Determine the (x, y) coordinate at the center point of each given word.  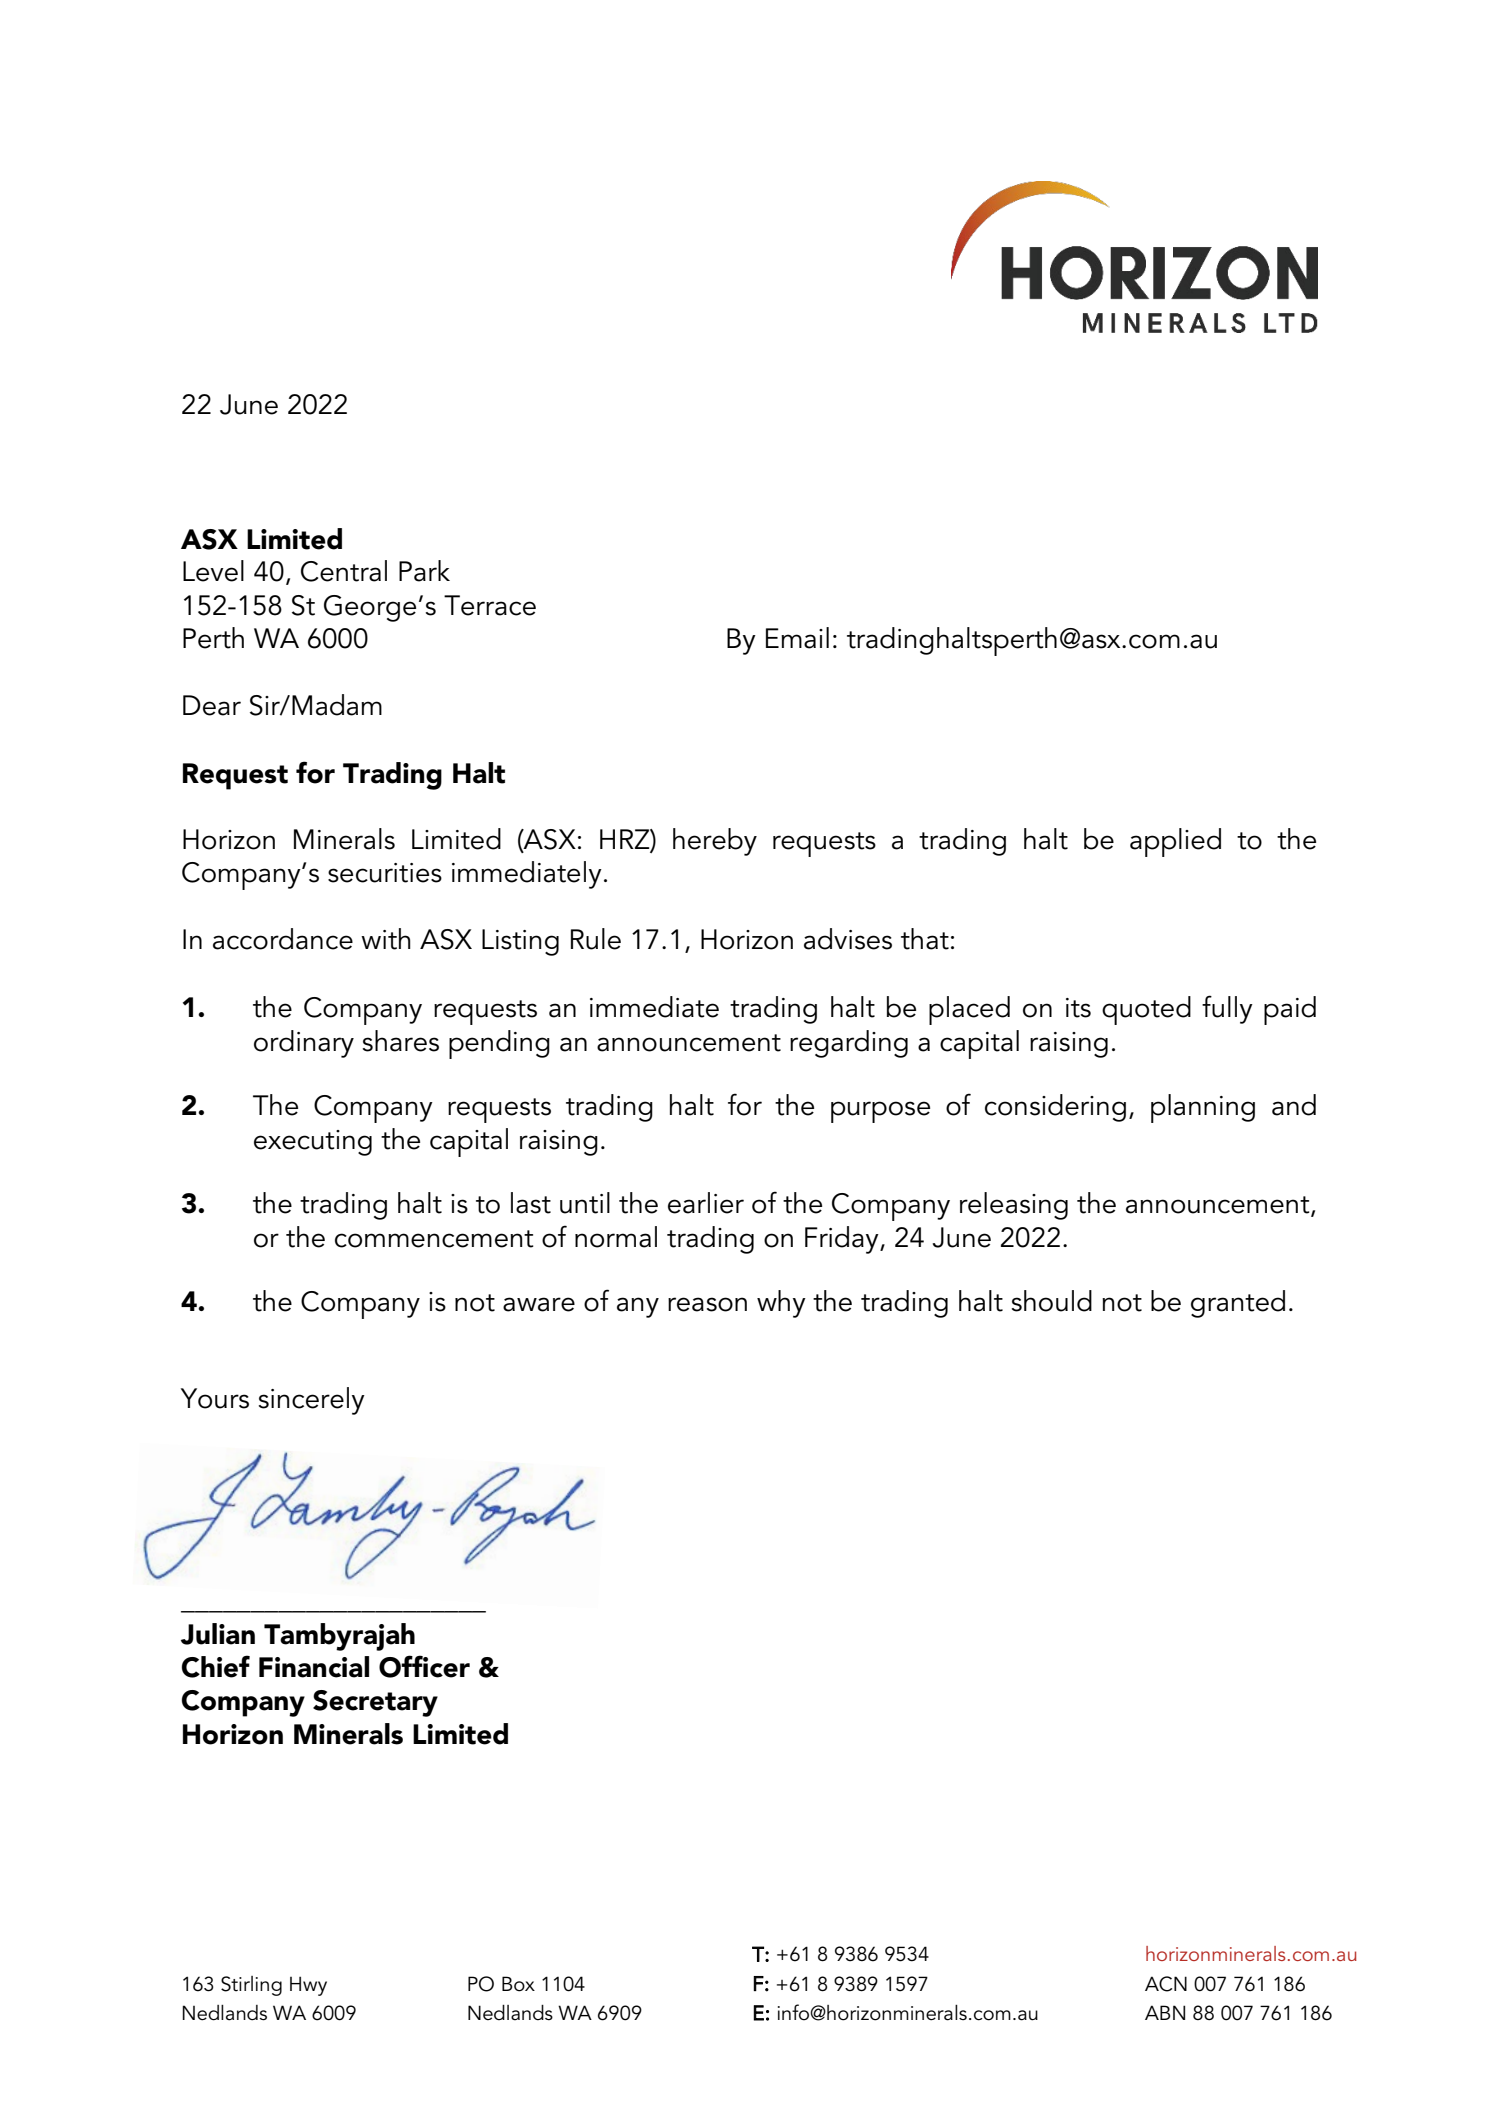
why (781, 1304)
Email (797, 638)
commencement (434, 1239)
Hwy (308, 1986)
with (386, 939)
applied (1175, 842)
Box (518, 1984)
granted (1238, 1304)
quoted (1146, 1010)
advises (848, 939)
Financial (314, 1667)
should (1052, 1301)
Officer (424, 1666)
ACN (1166, 1984)
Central (344, 571)
